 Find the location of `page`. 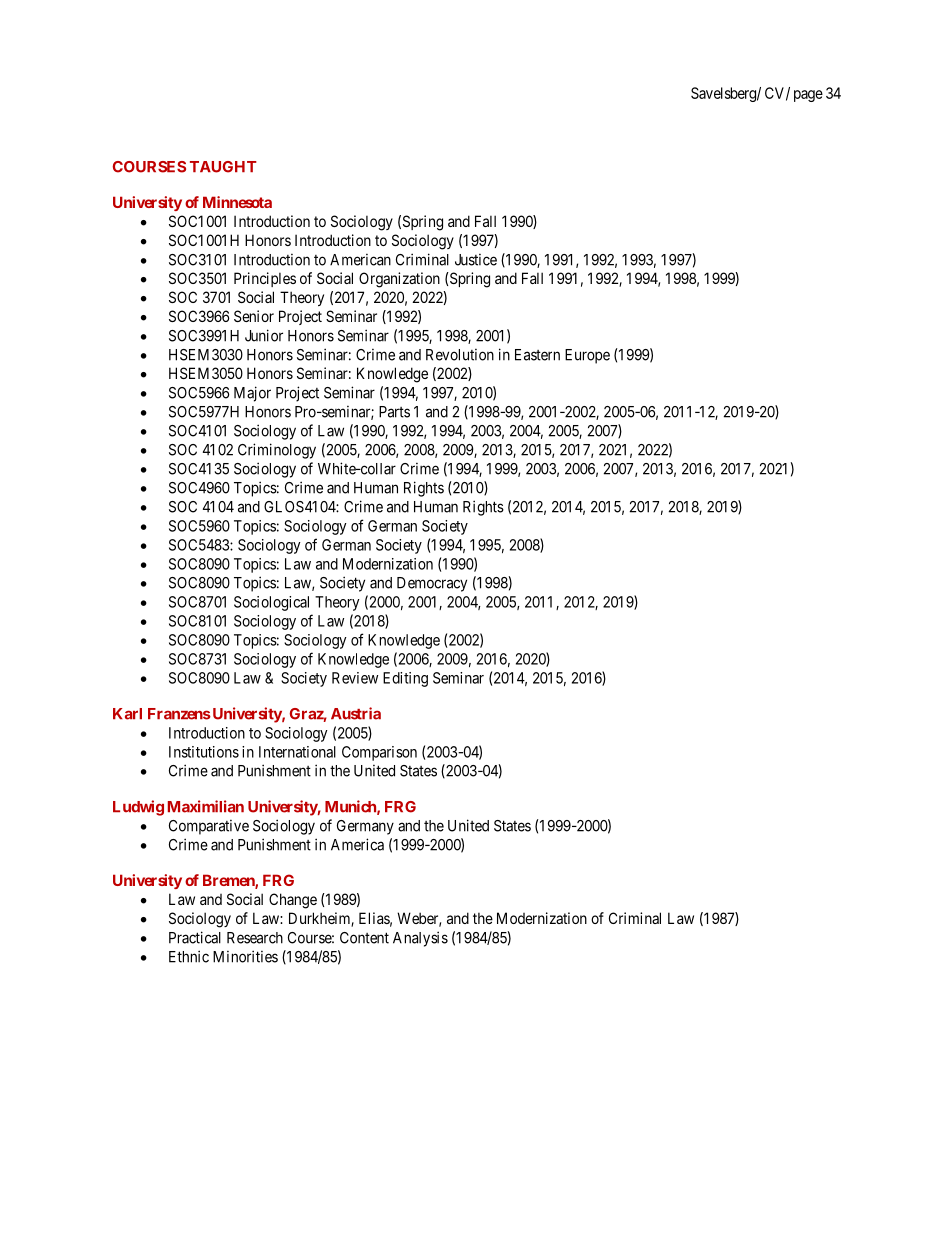

page is located at coordinates (808, 96).
